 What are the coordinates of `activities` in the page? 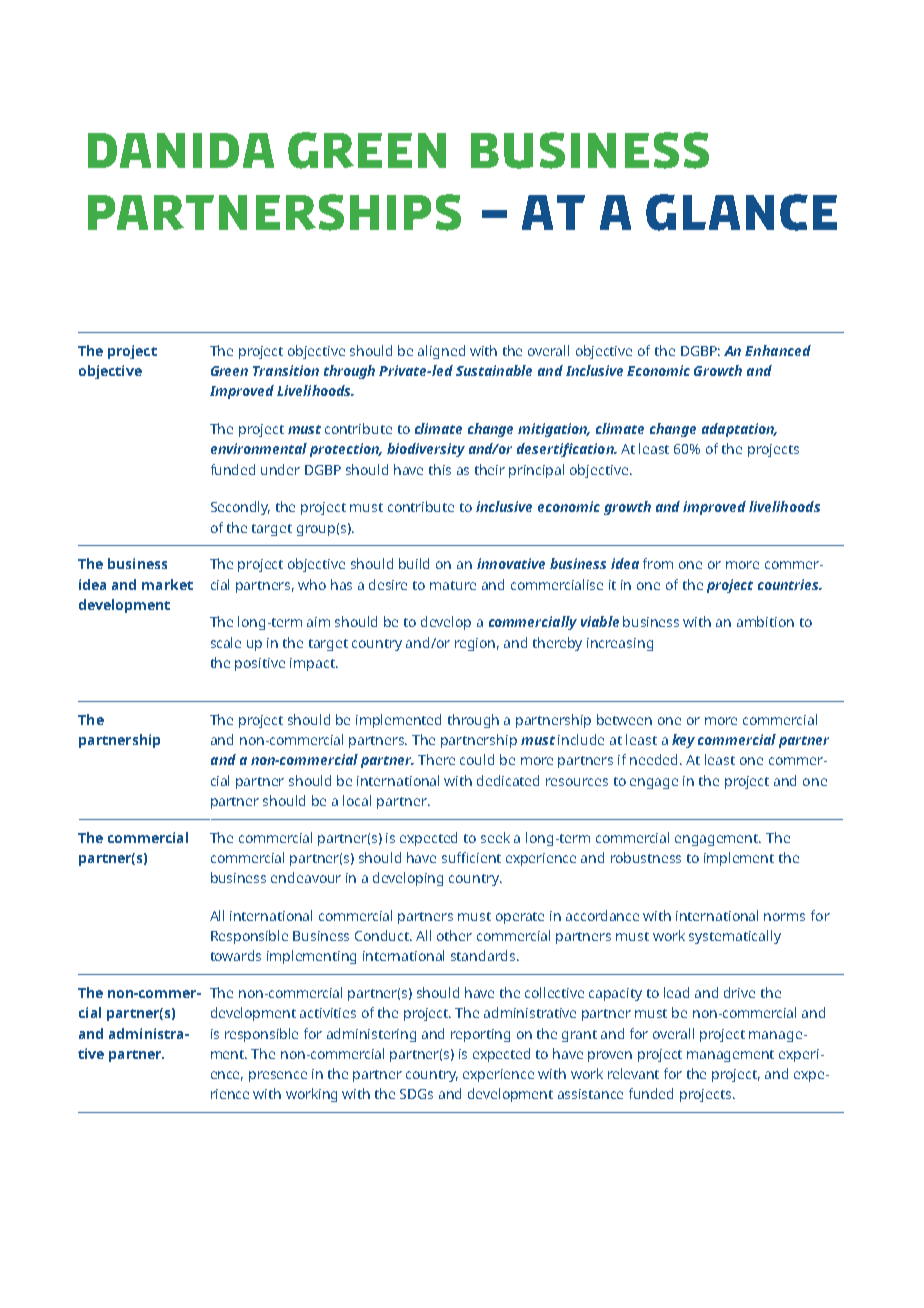 It's located at (328, 1013).
